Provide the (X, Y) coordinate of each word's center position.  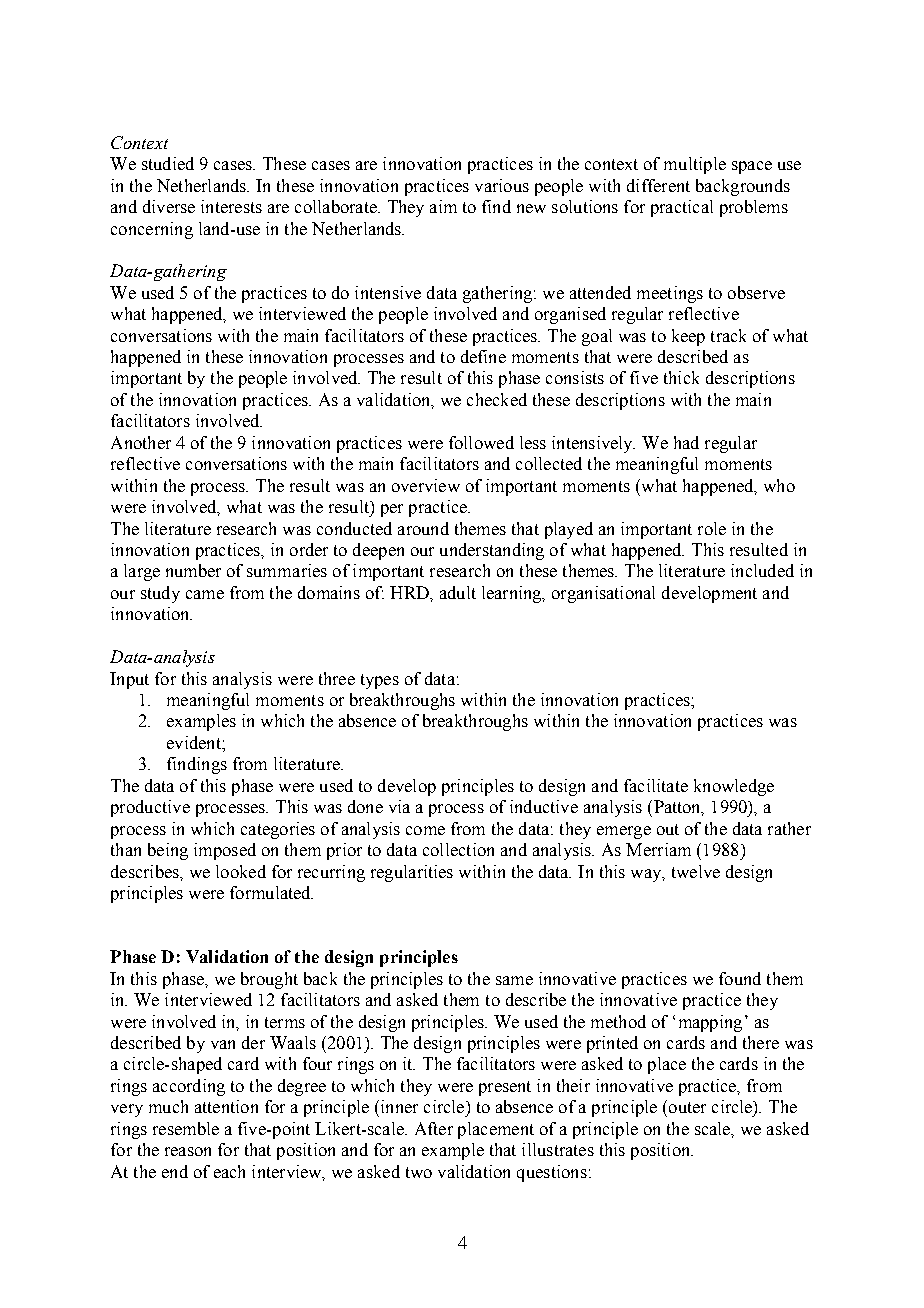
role (712, 528)
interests (231, 206)
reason (188, 1151)
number (193, 570)
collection (458, 849)
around (423, 528)
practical (682, 208)
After (434, 1128)
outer (687, 1107)
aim (443, 206)
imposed (225, 851)
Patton (677, 808)
